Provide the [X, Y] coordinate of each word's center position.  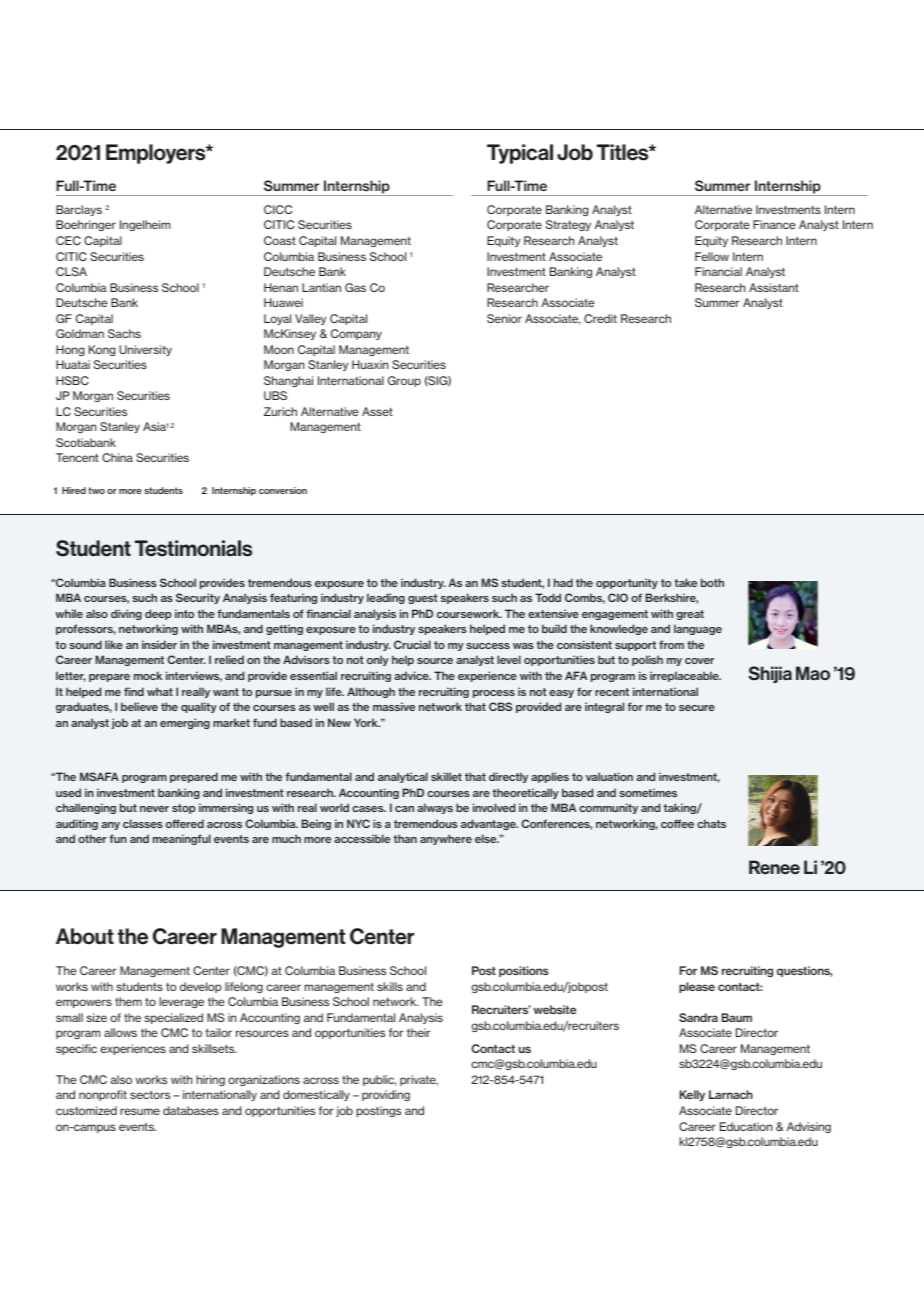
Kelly [692, 1095]
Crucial [412, 644]
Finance [774, 224]
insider [159, 644]
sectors [150, 1095]
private [419, 1080]
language [698, 629]
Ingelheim [145, 225]
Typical [520, 154]
